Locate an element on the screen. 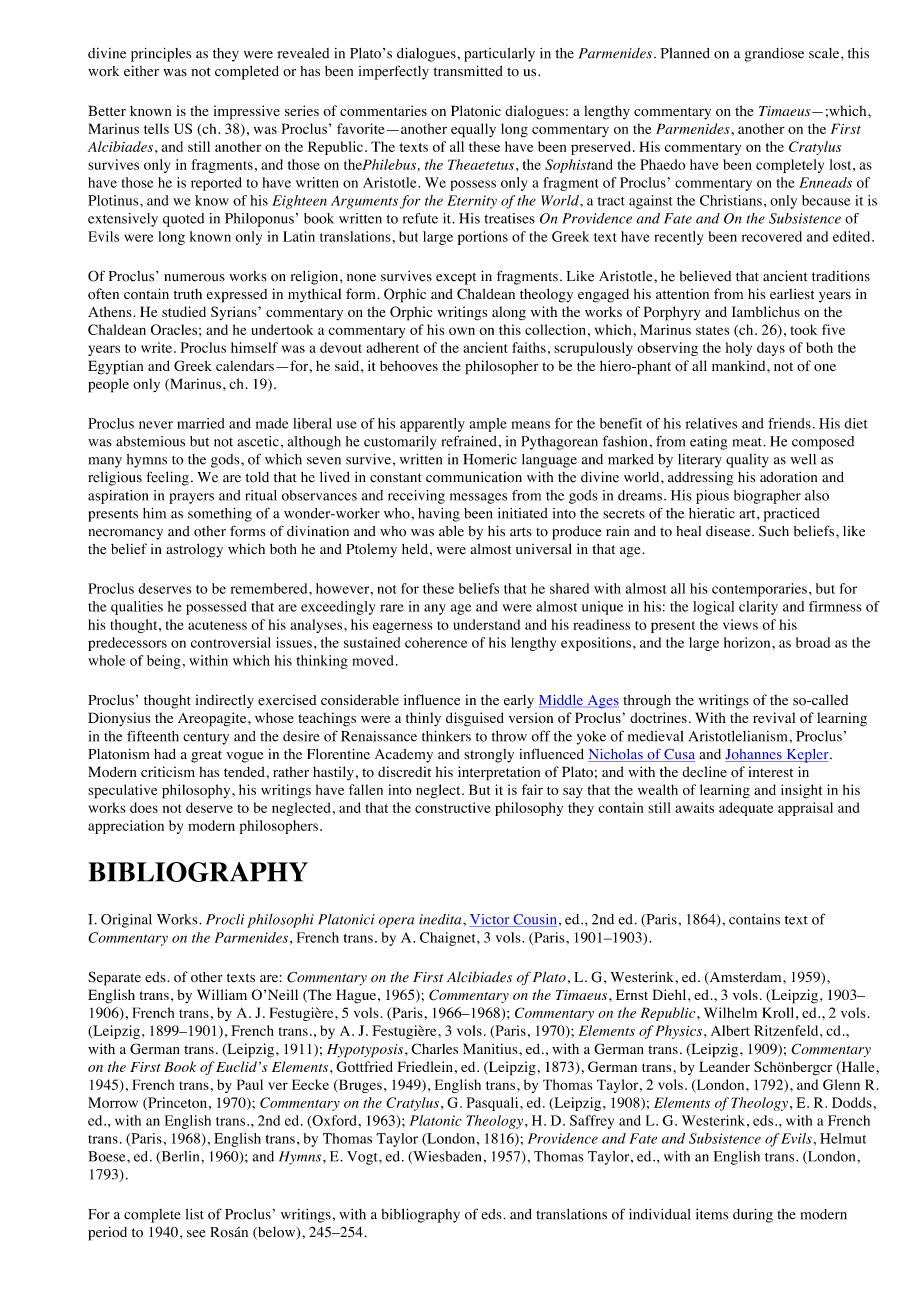 The image size is (924, 1308). Vogt is located at coordinates (363, 1158).
